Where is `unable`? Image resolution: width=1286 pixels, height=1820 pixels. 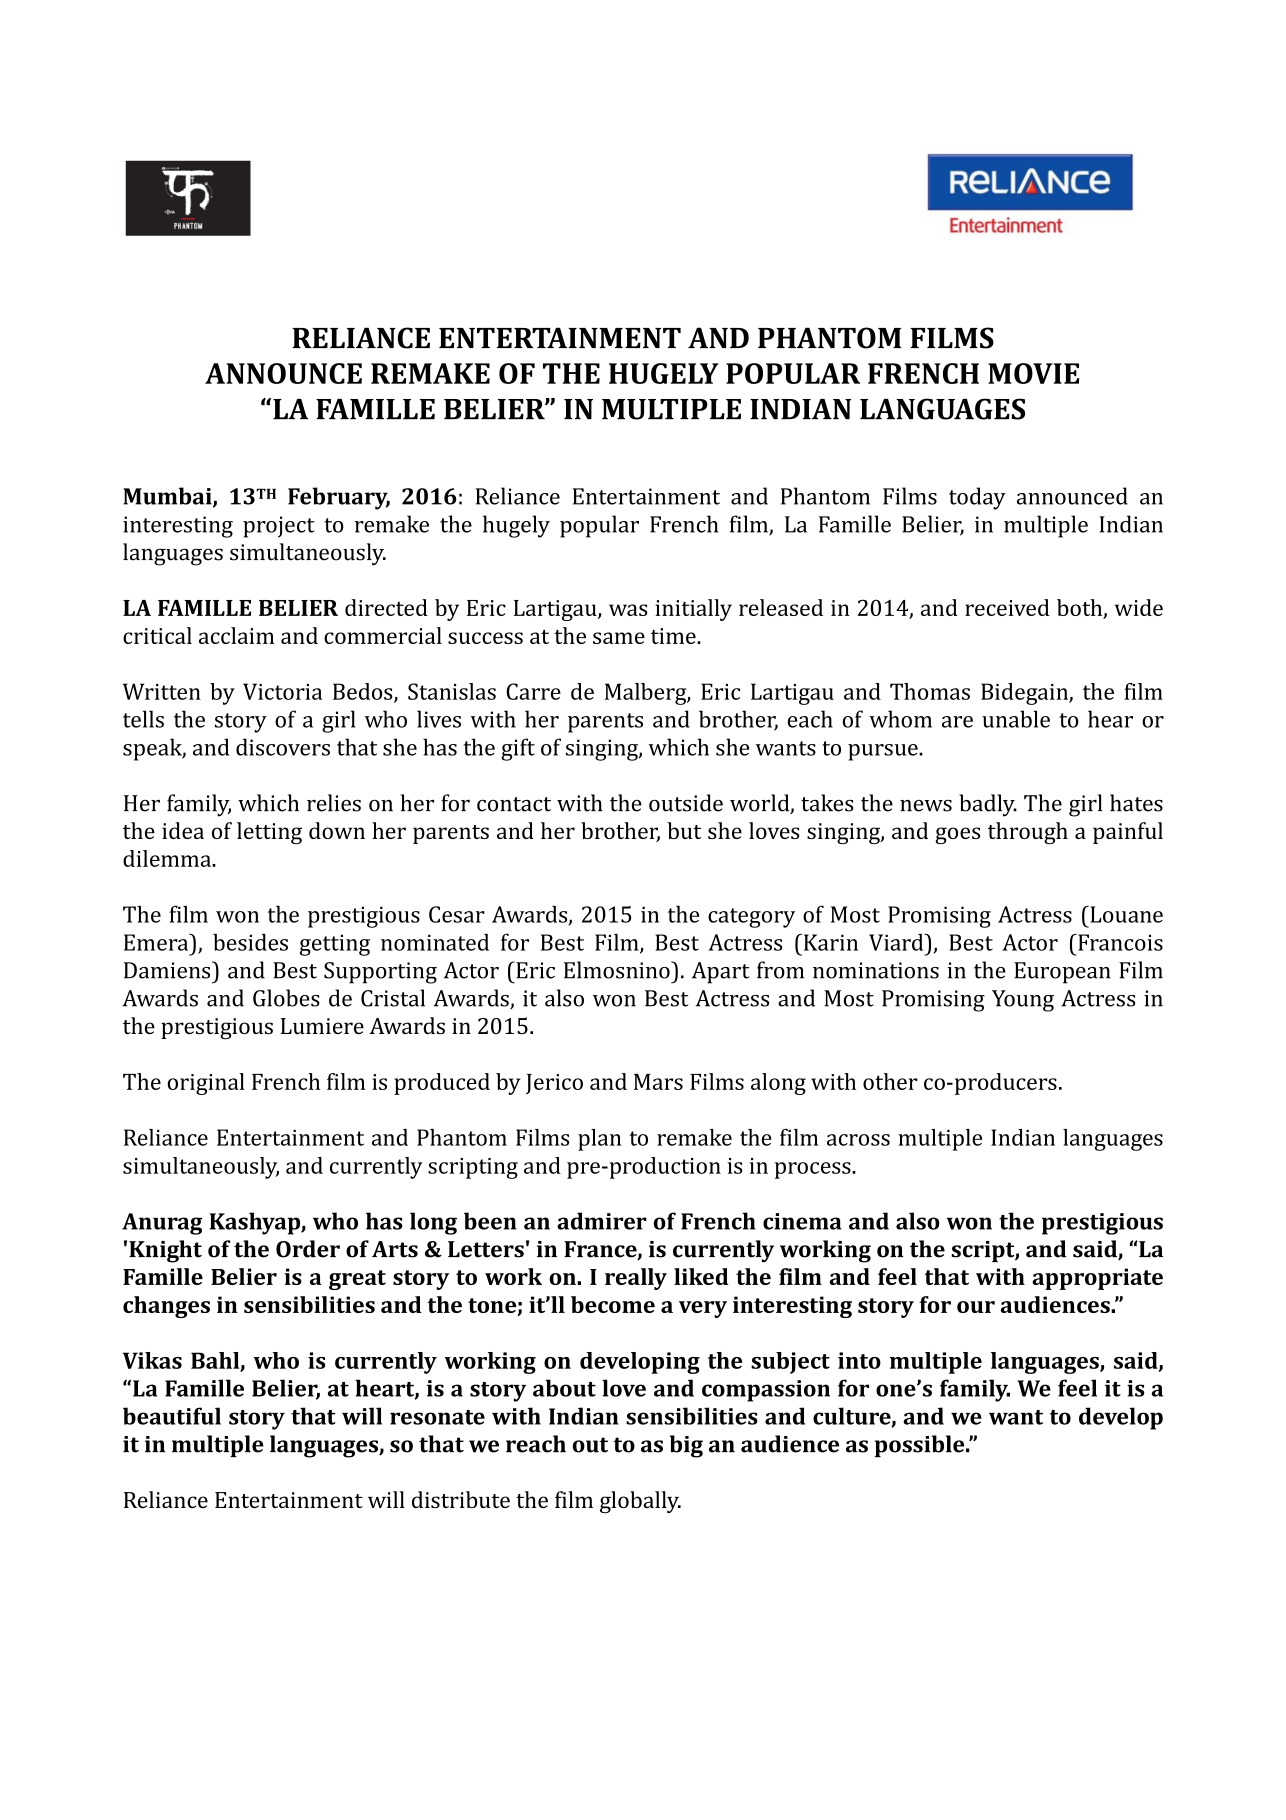 unable is located at coordinates (1016, 719).
